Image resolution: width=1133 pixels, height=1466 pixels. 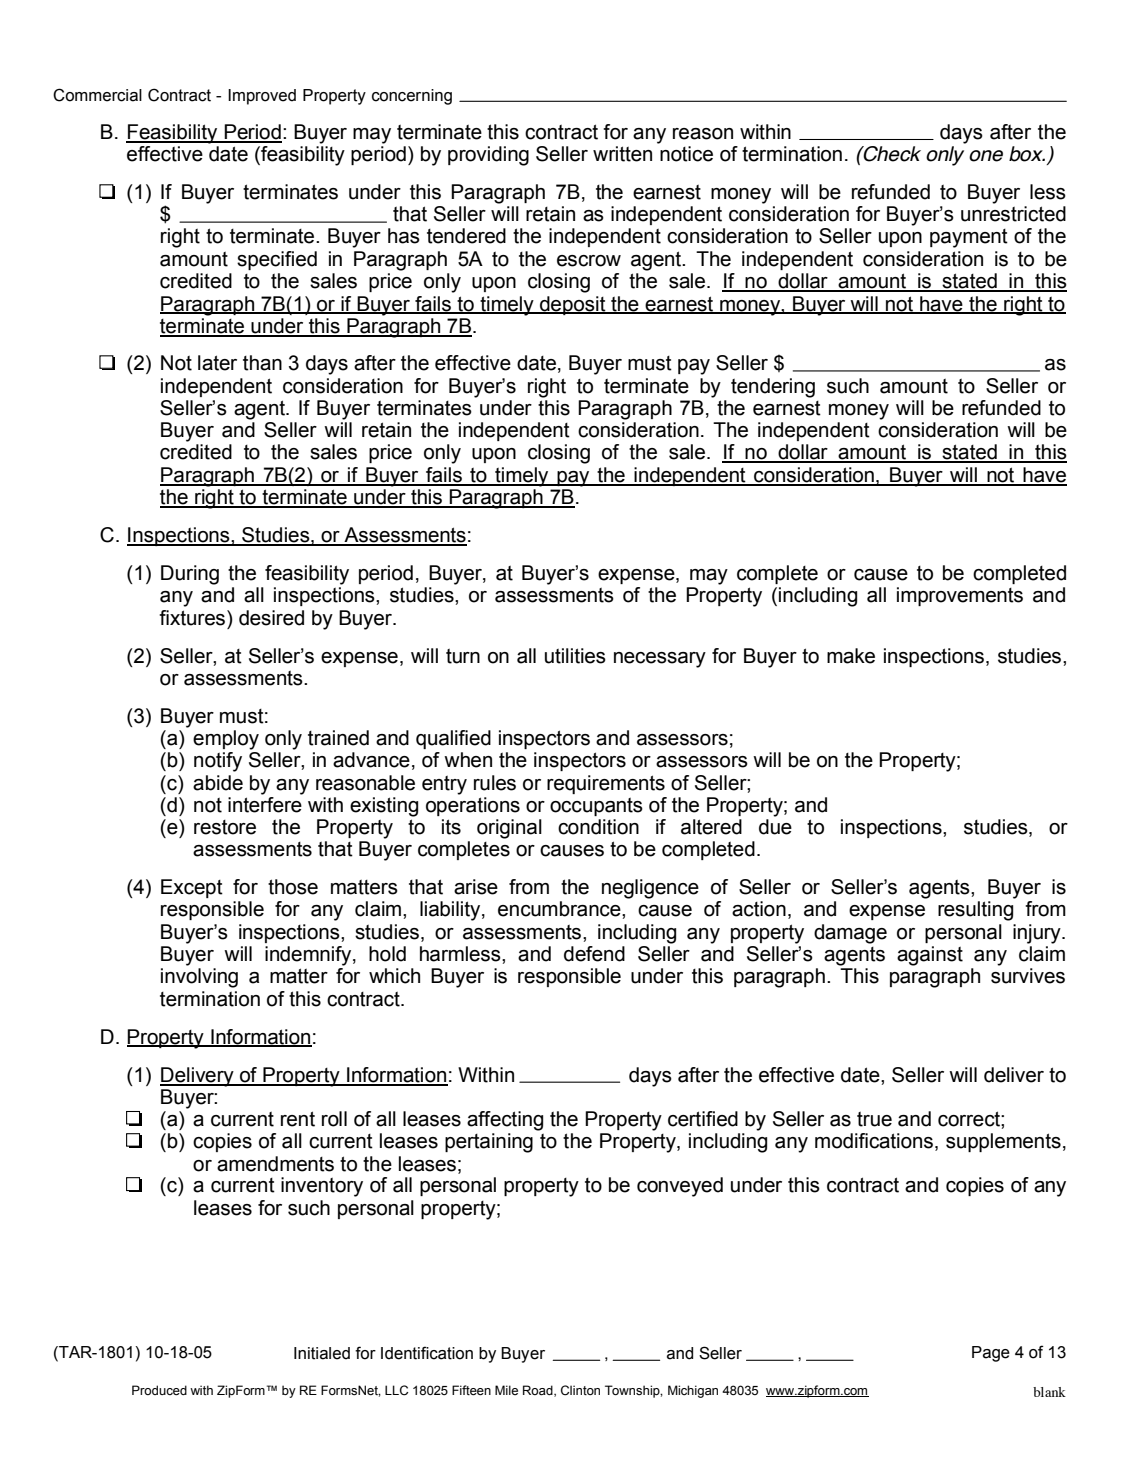 I want to click on Clinton, so click(x=580, y=1390).
